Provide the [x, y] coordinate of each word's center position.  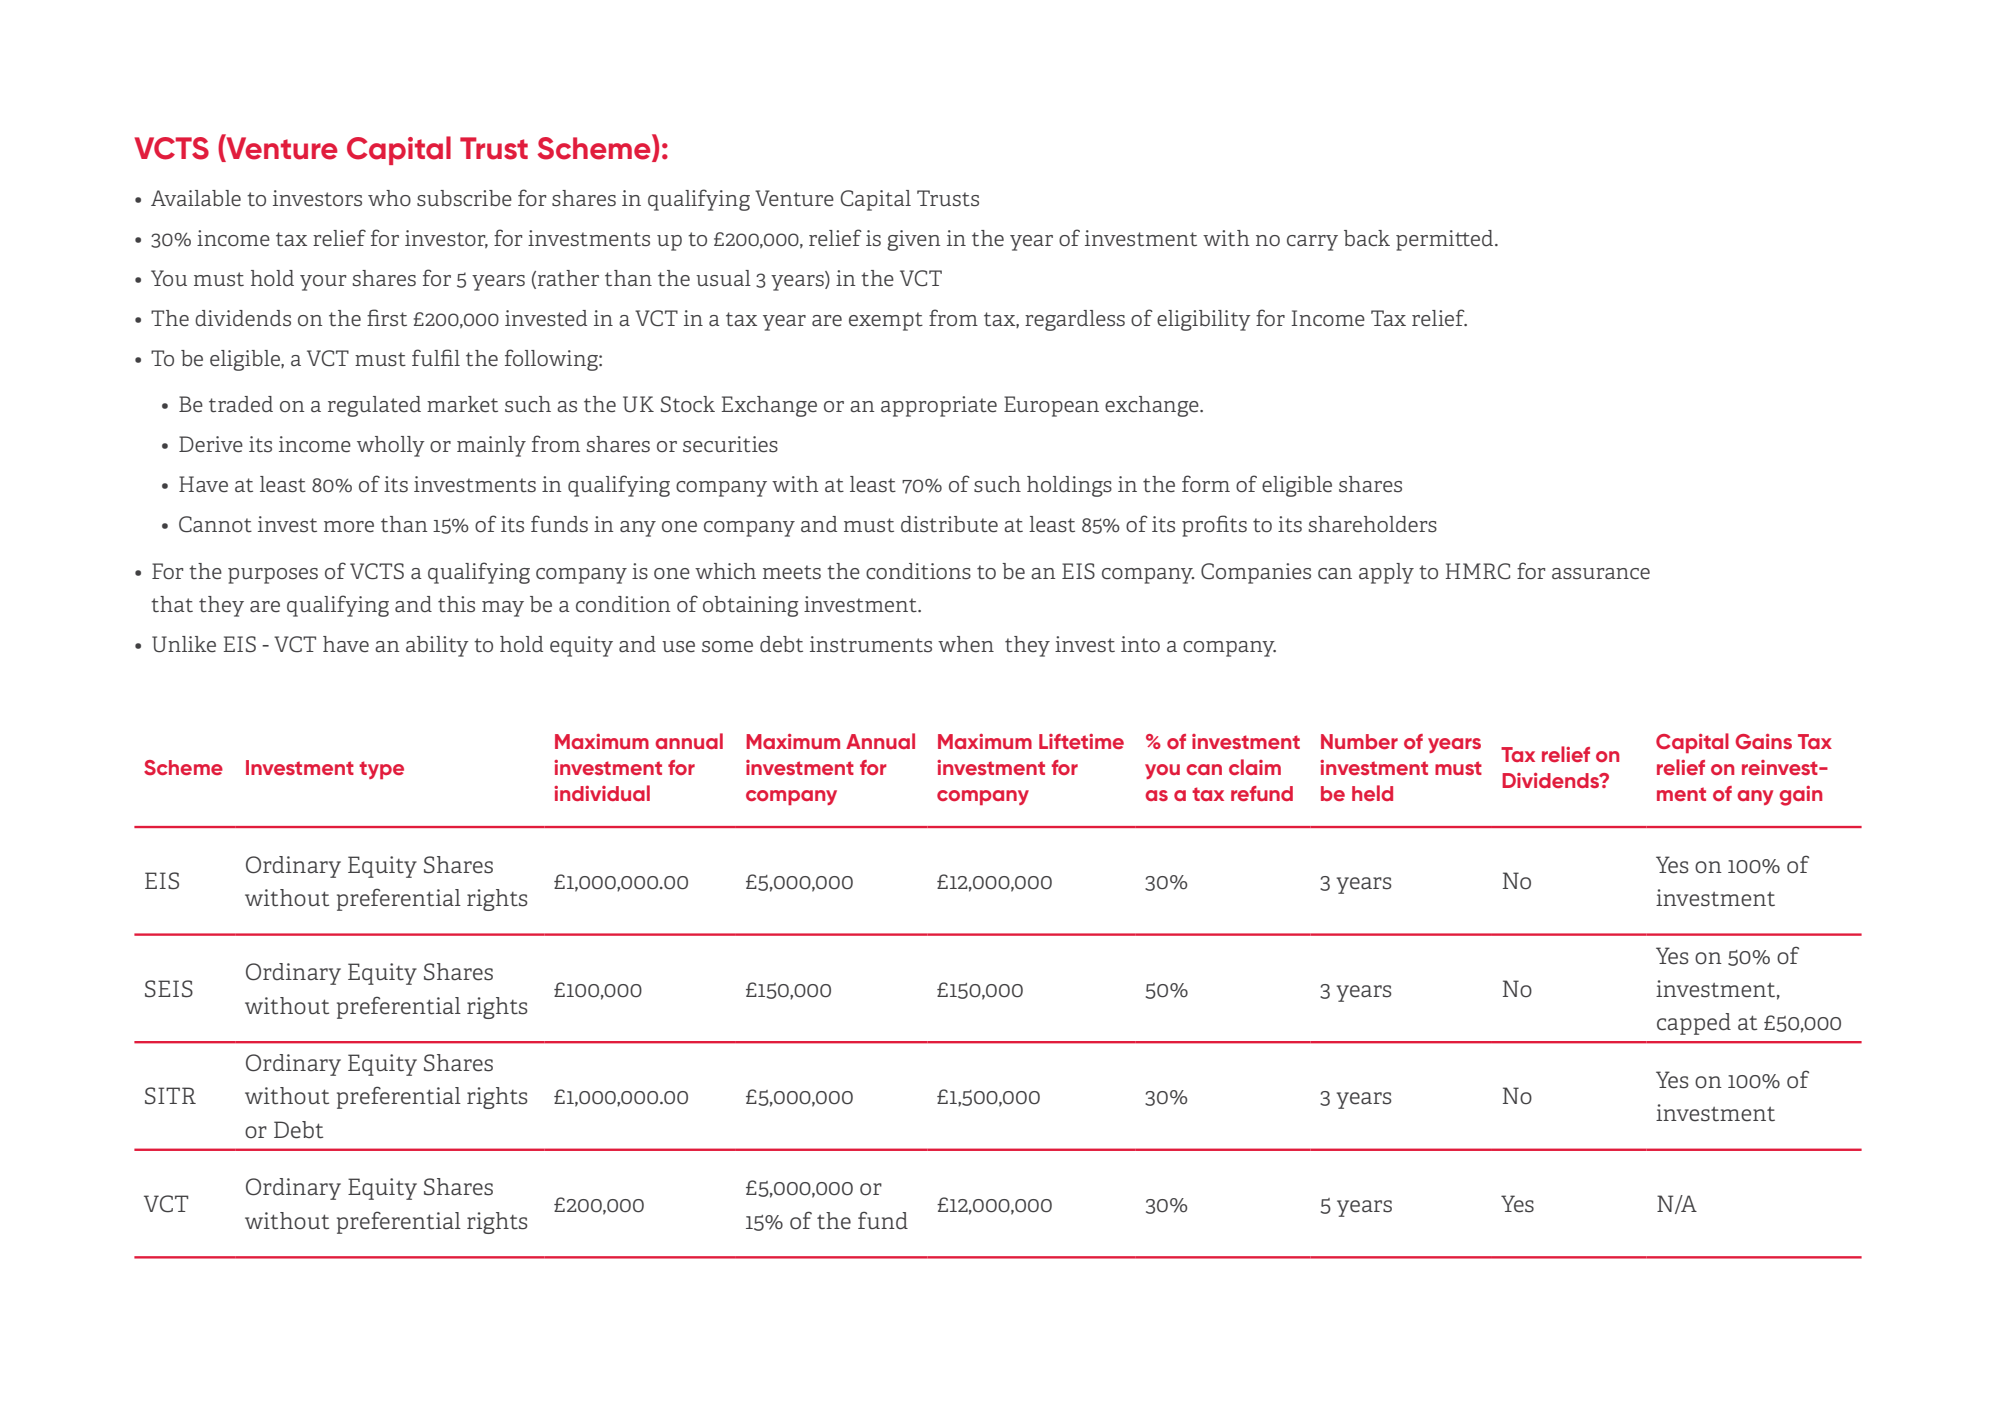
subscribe [464, 198]
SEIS [169, 989]
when [966, 644]
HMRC [1478, 571]
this [456, 604]
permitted [1444, 240]
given [914, 240]
